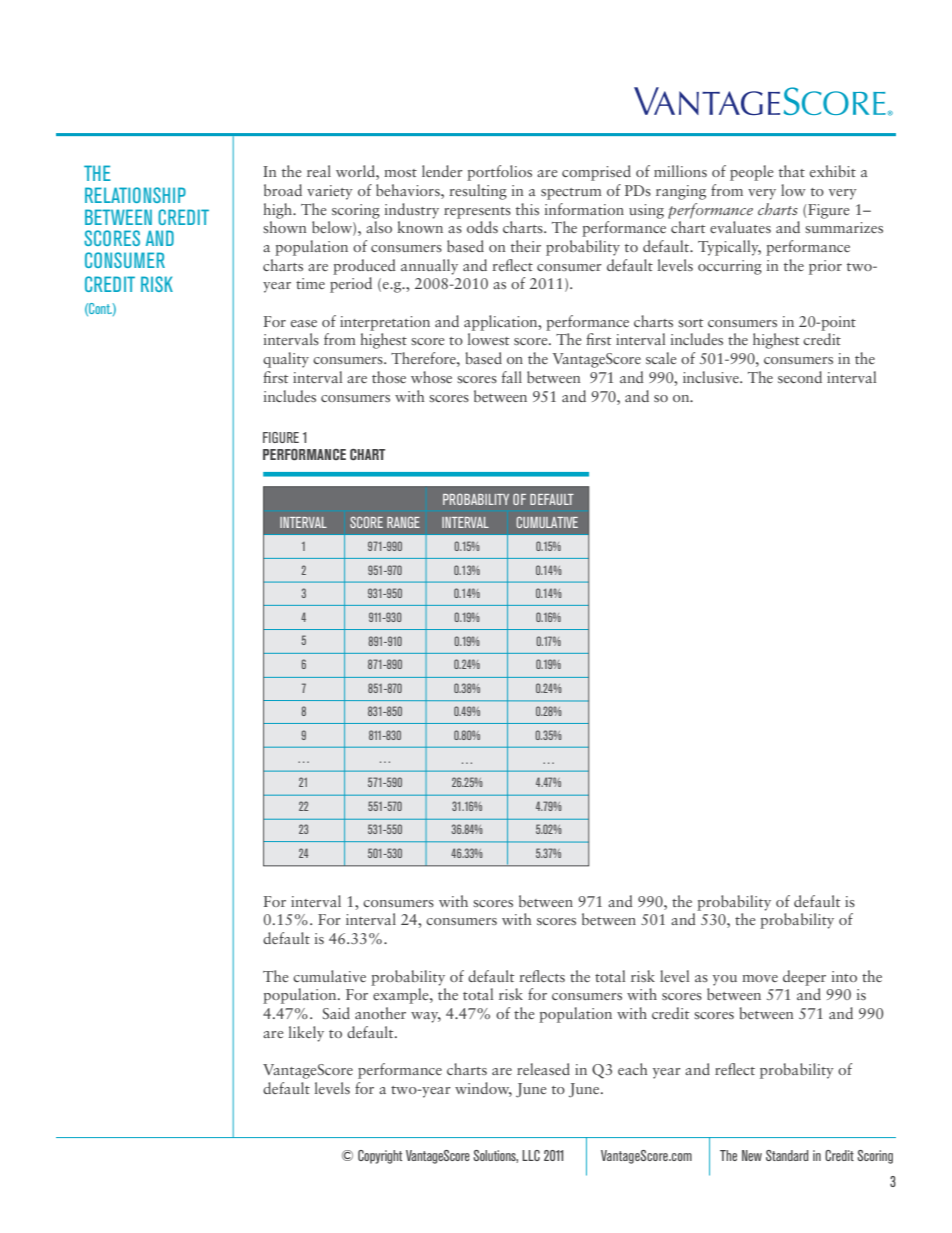  I want to click on example, so click(402, 996).
